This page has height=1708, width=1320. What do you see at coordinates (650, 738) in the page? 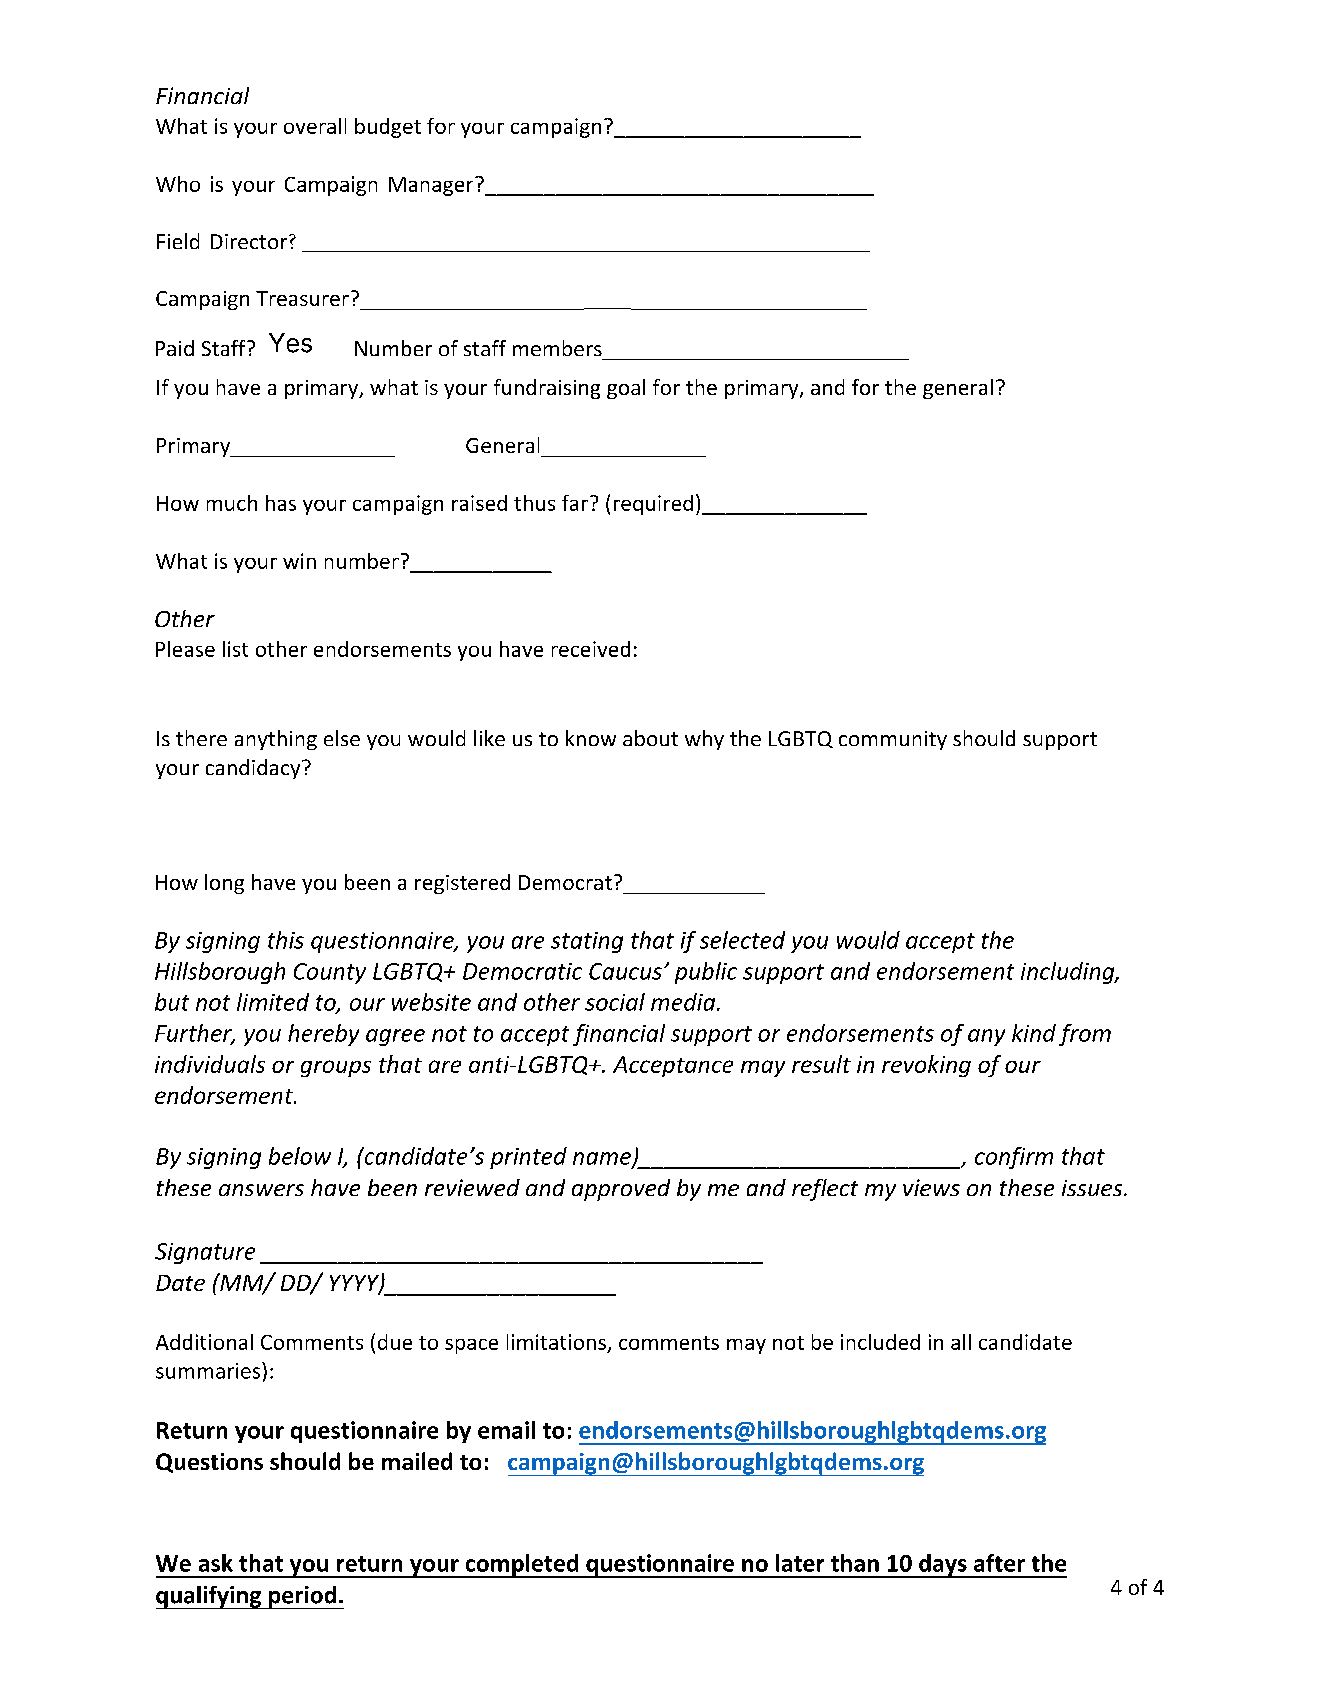
I see `about` at bounding box center [650, 738].
